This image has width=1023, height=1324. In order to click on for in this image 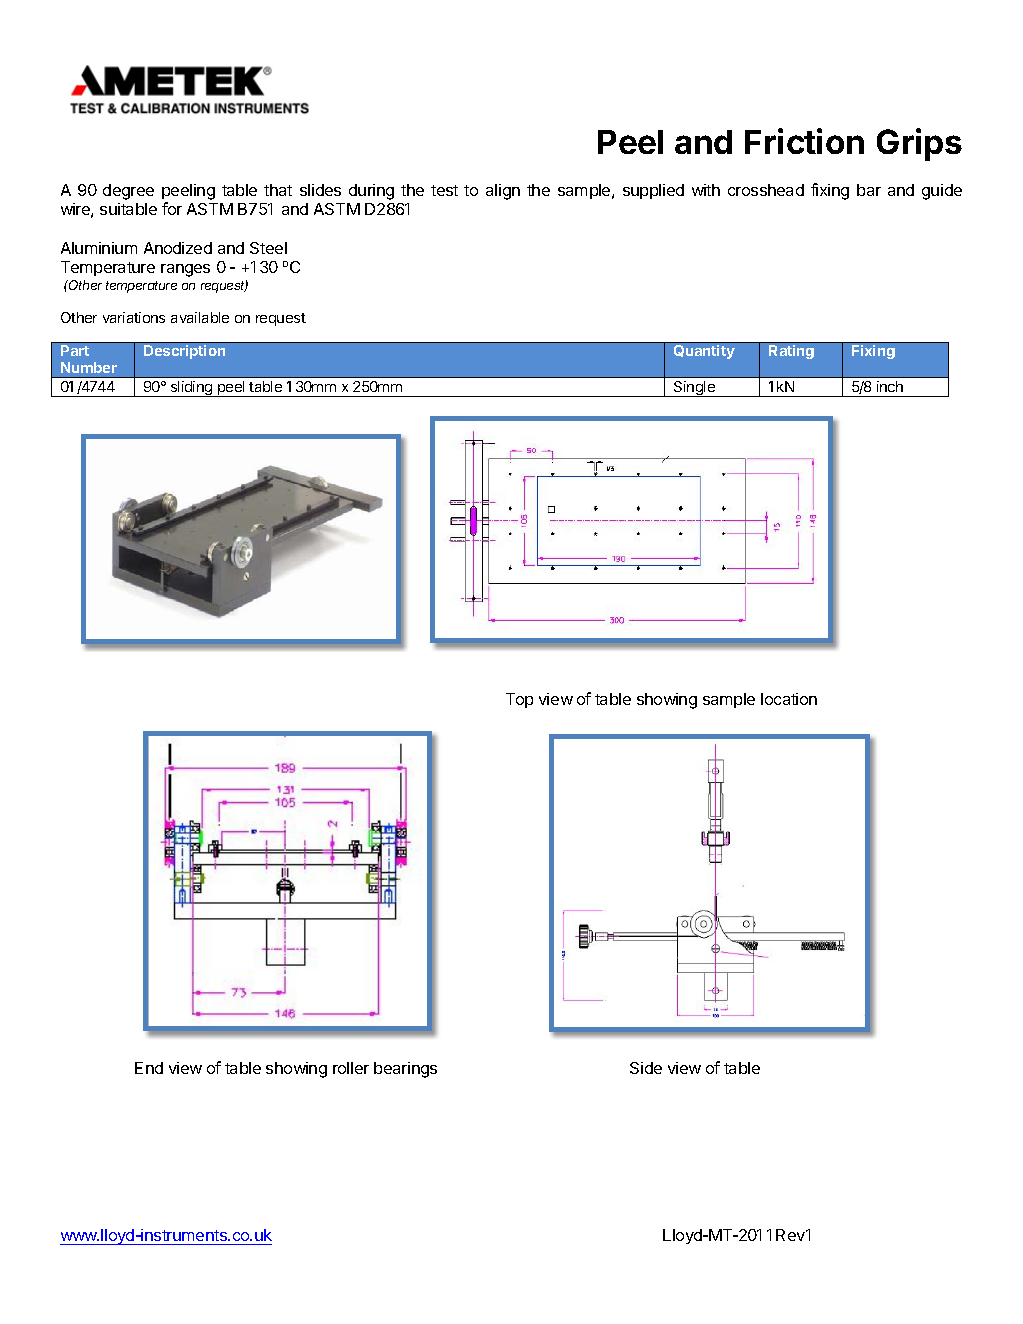, I will do `click(172, 208)`.
